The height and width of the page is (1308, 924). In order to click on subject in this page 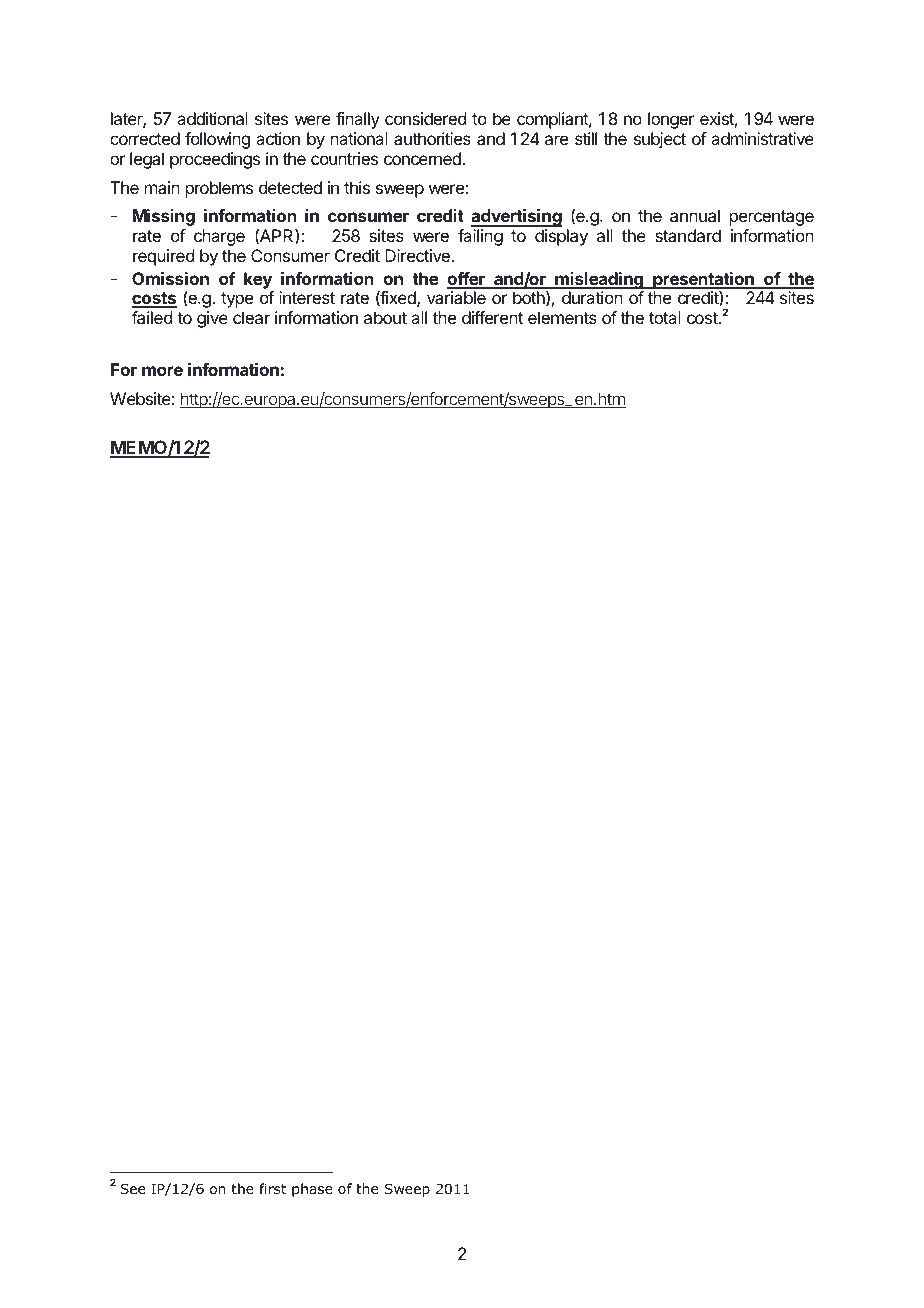, I will do `click(660, 140)`.
